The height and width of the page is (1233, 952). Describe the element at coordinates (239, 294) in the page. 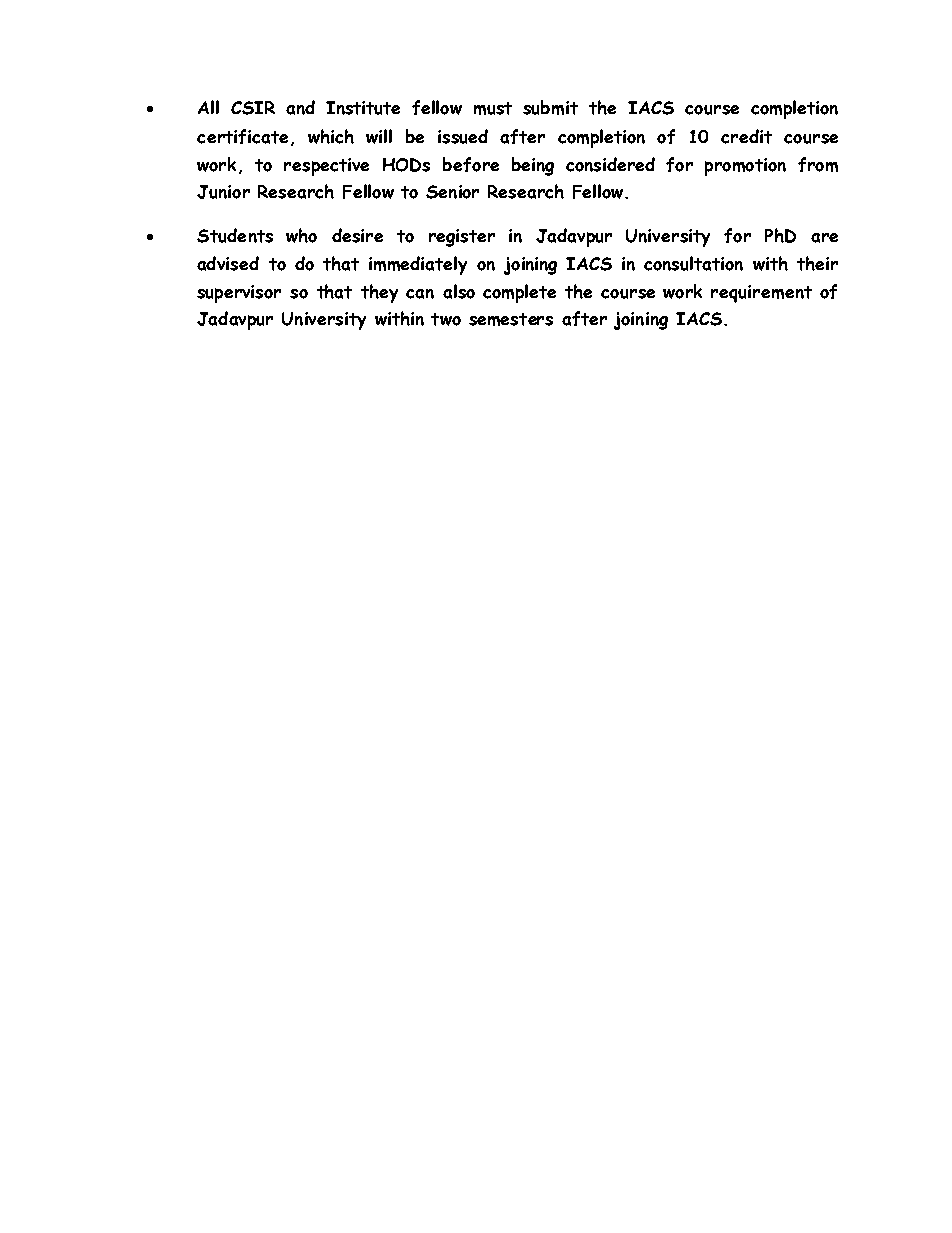

I see `supervisor` at that location.
